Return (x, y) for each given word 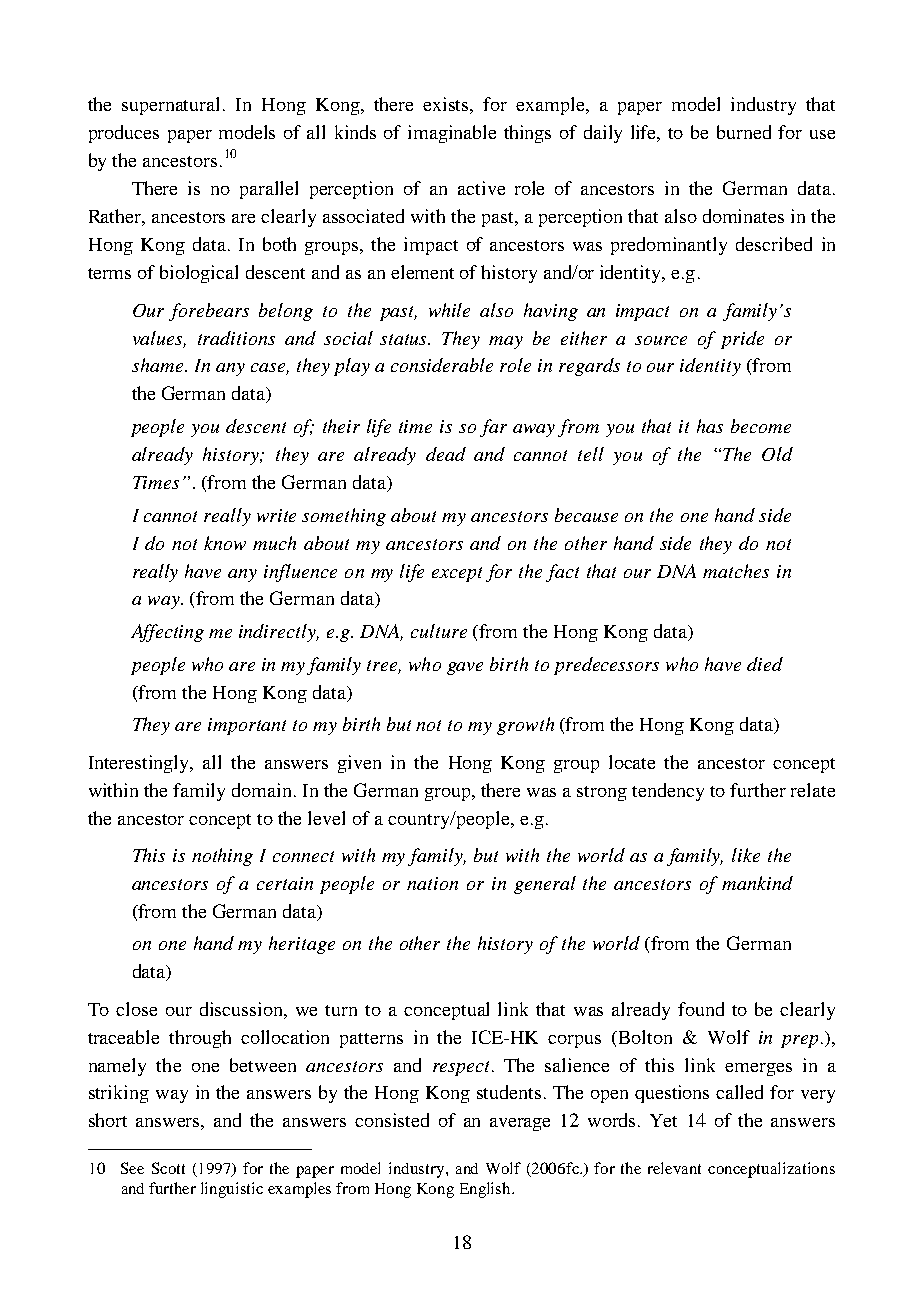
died (765, 664)
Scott (168, 1168)
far (493, 428)
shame (157, 365)
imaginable (452, 134)
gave (465, 668)
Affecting (167, 633)
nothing (222, 857)
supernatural (173, 106)
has (710, 426)
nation (432, 883)
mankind (757, 883)
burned (744, 132)
